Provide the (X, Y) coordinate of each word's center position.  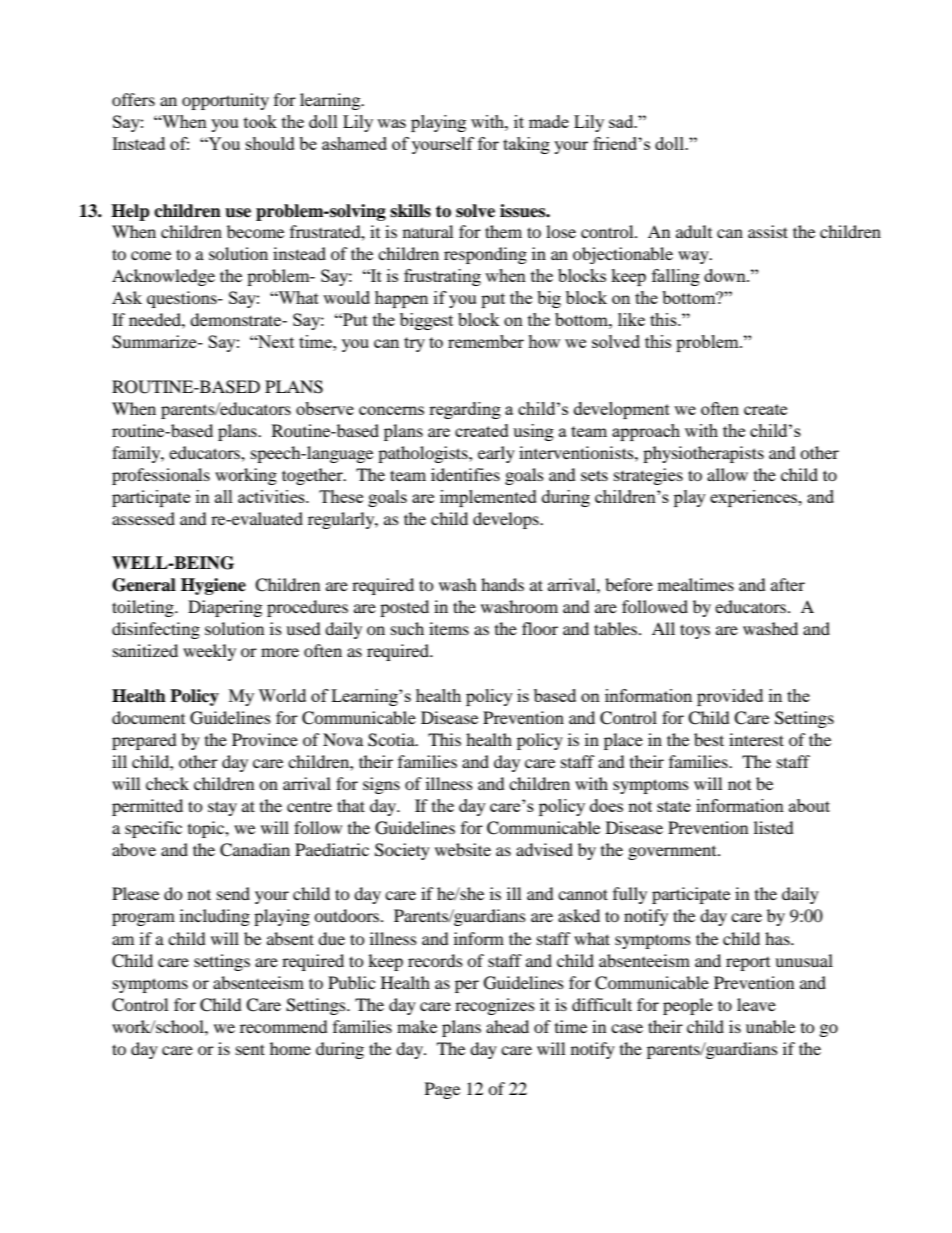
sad (622, 121)
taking (526, 145)
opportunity (225, 101)
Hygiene (213, 586)
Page (442, 1090)
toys (695, 631)
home (290, 1048)
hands (502, 584)
